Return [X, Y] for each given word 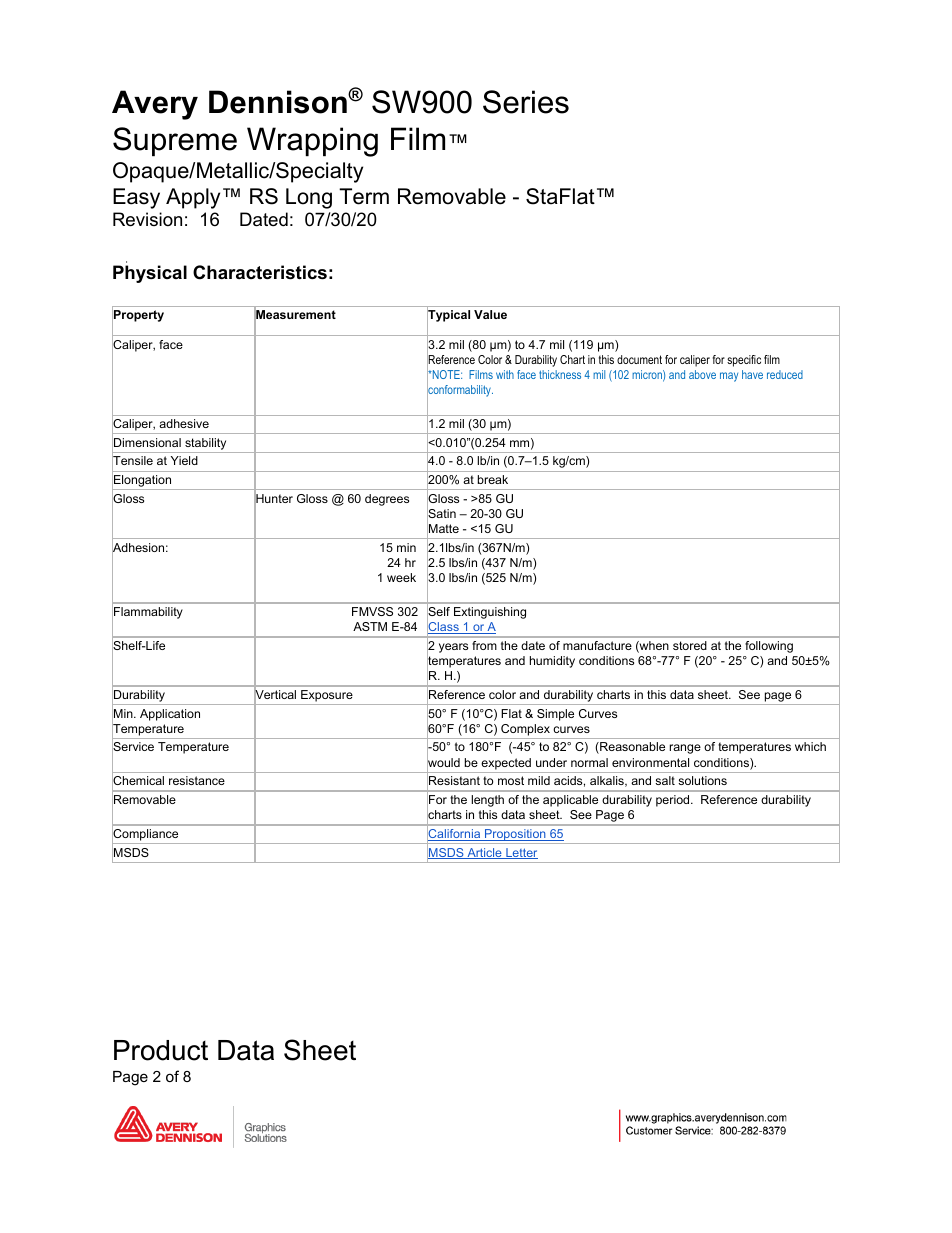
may [729, 377]
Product [161, 1050]
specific [744, 361]
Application [170, 715]
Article [484, 853]
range [685, 749]
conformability [460, 391]
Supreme [175, 141]
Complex [525, 730]
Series [526, 102]
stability [205, 444]
